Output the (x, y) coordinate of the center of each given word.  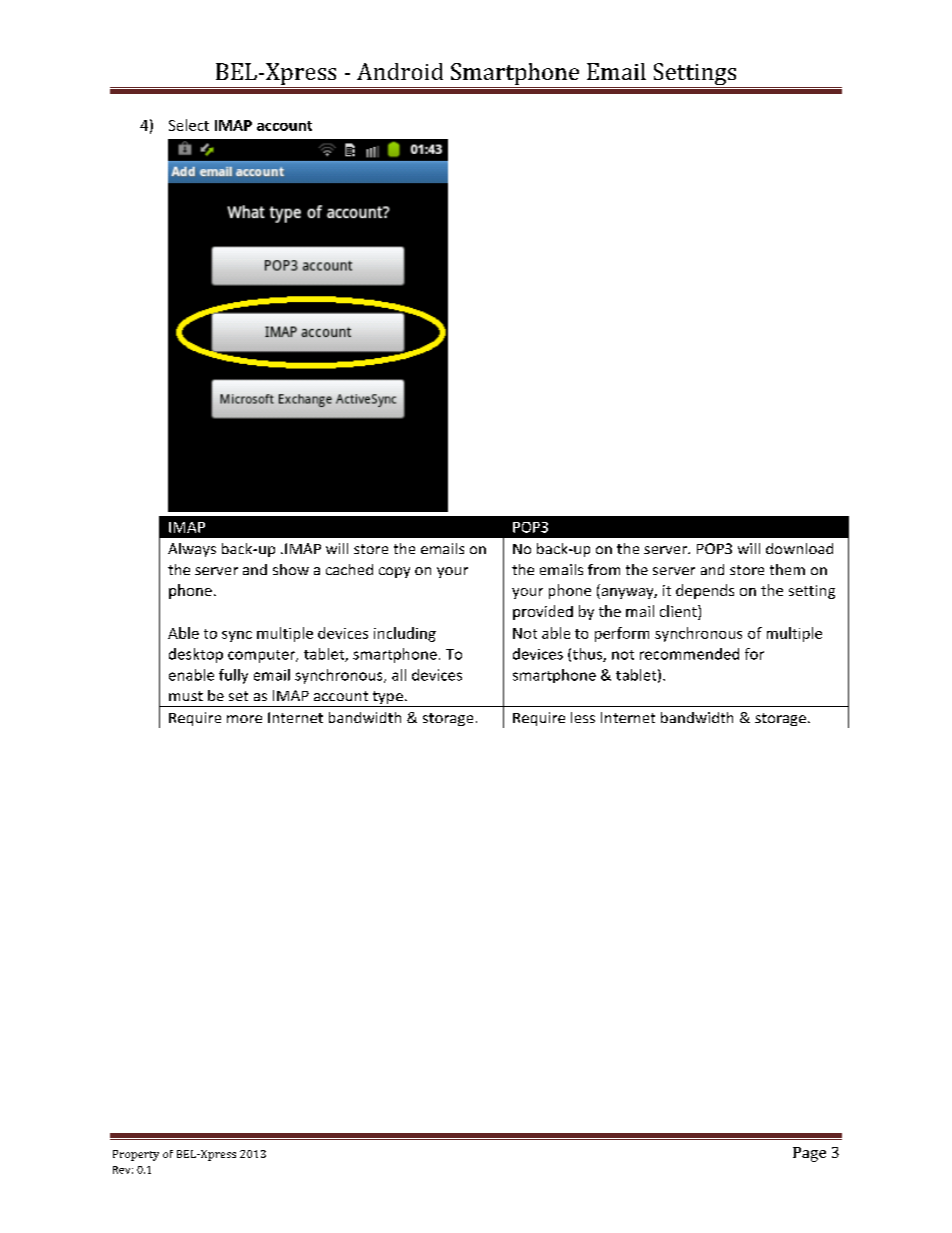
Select (189, 125)
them (787, 569)
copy (394, 572)
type (387, 699)
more (244, 719)
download (799, 548)
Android (400, 71)
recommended (689, 654)
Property (136, 1155)
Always (192, 550)
